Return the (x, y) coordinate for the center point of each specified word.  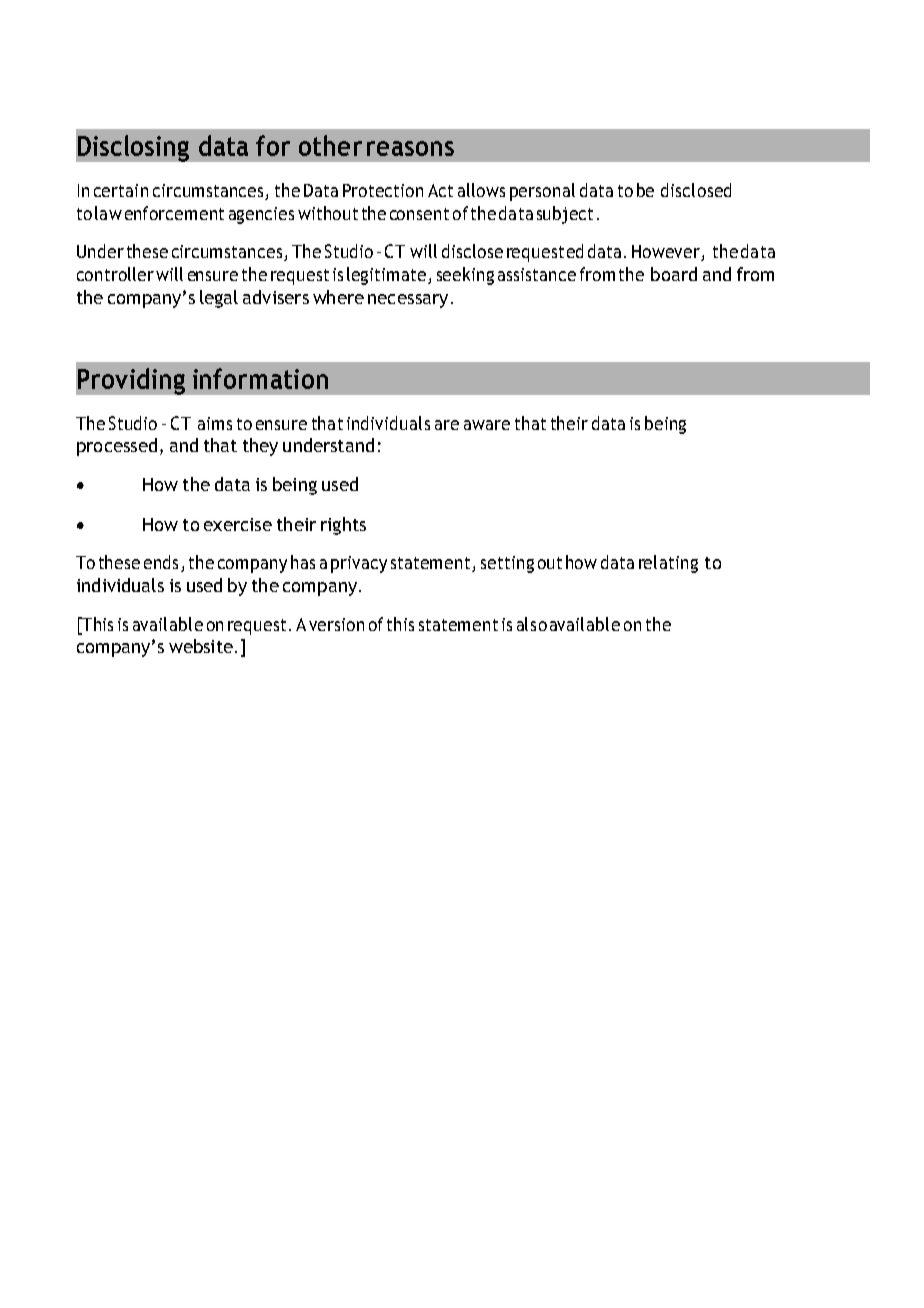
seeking (465, 276)
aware (487, 425)
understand (328, 445)
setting (507, 564)
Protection (383, 190)
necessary (408, 301)
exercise (238, 524)
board (674, 274)
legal (219, 299)
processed (117, 447)
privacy (359, 564)
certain (121, 190)
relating (668, 564)
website (201, 646)
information (260, 378)
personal (542, 192)
